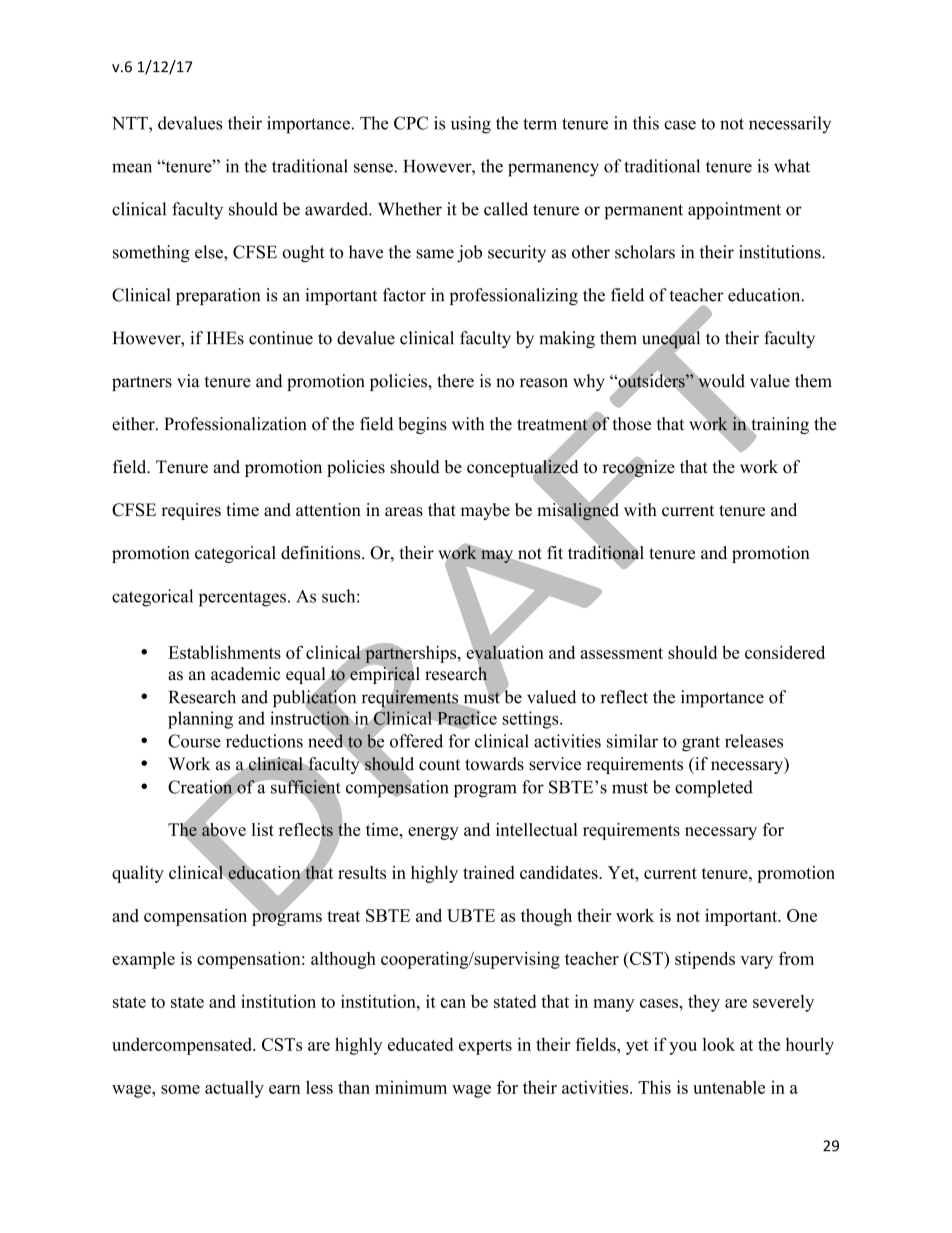 The width and height of the screenshot is (952, 1233). Describe the element at coordinates (471, 125) in the screenshot. I see `using` at that location.
